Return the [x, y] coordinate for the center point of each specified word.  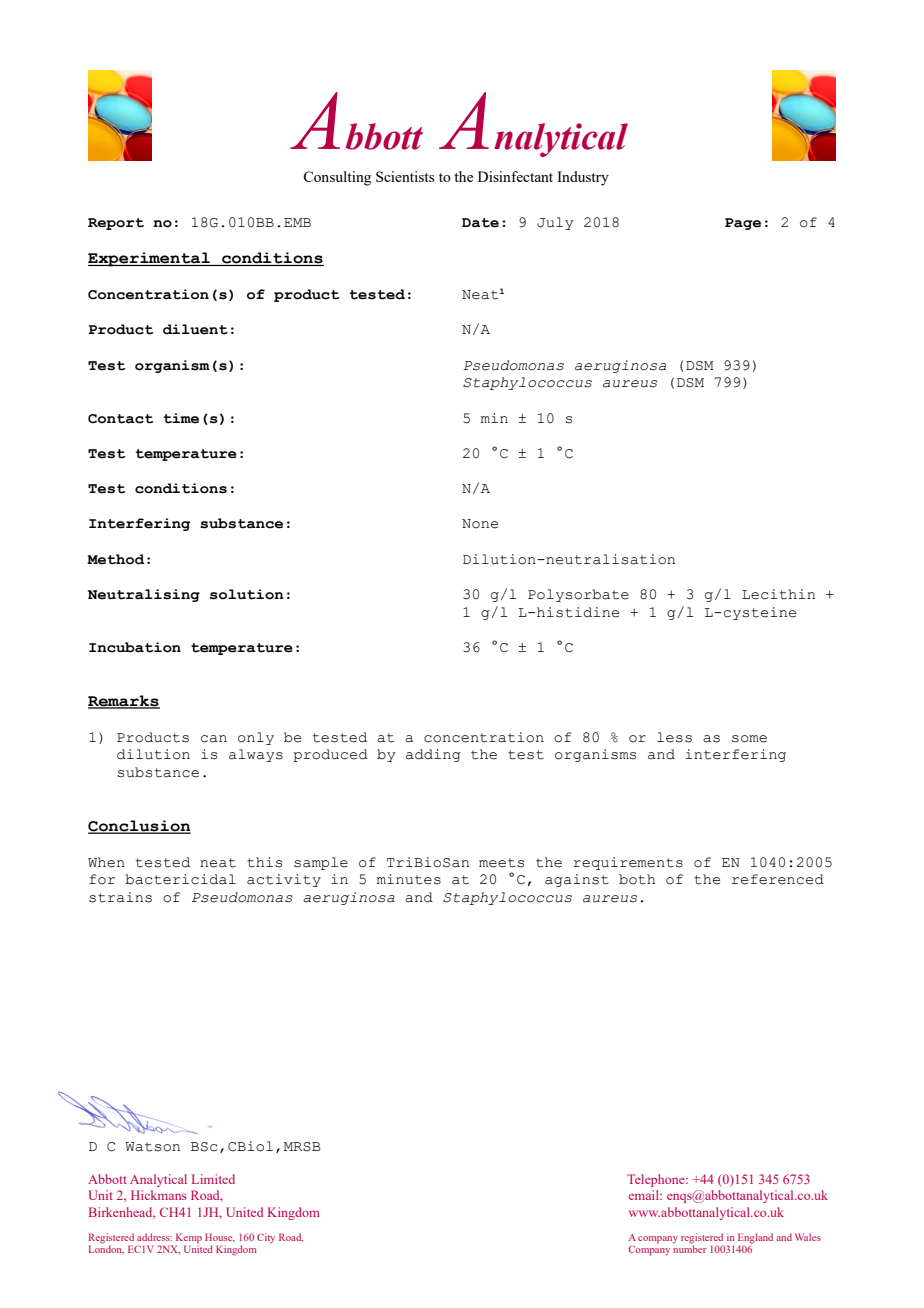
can [214, 739]
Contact [120, 419]
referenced [778, 879]
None [480, 524]
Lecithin [778, 594]
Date [480, 223]
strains [120, 897]
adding [433, 755]
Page [743, 224]
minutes [409, 879]
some [749, 739]
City [266, 1238]
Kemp [189, 1238]
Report [116, 224]
